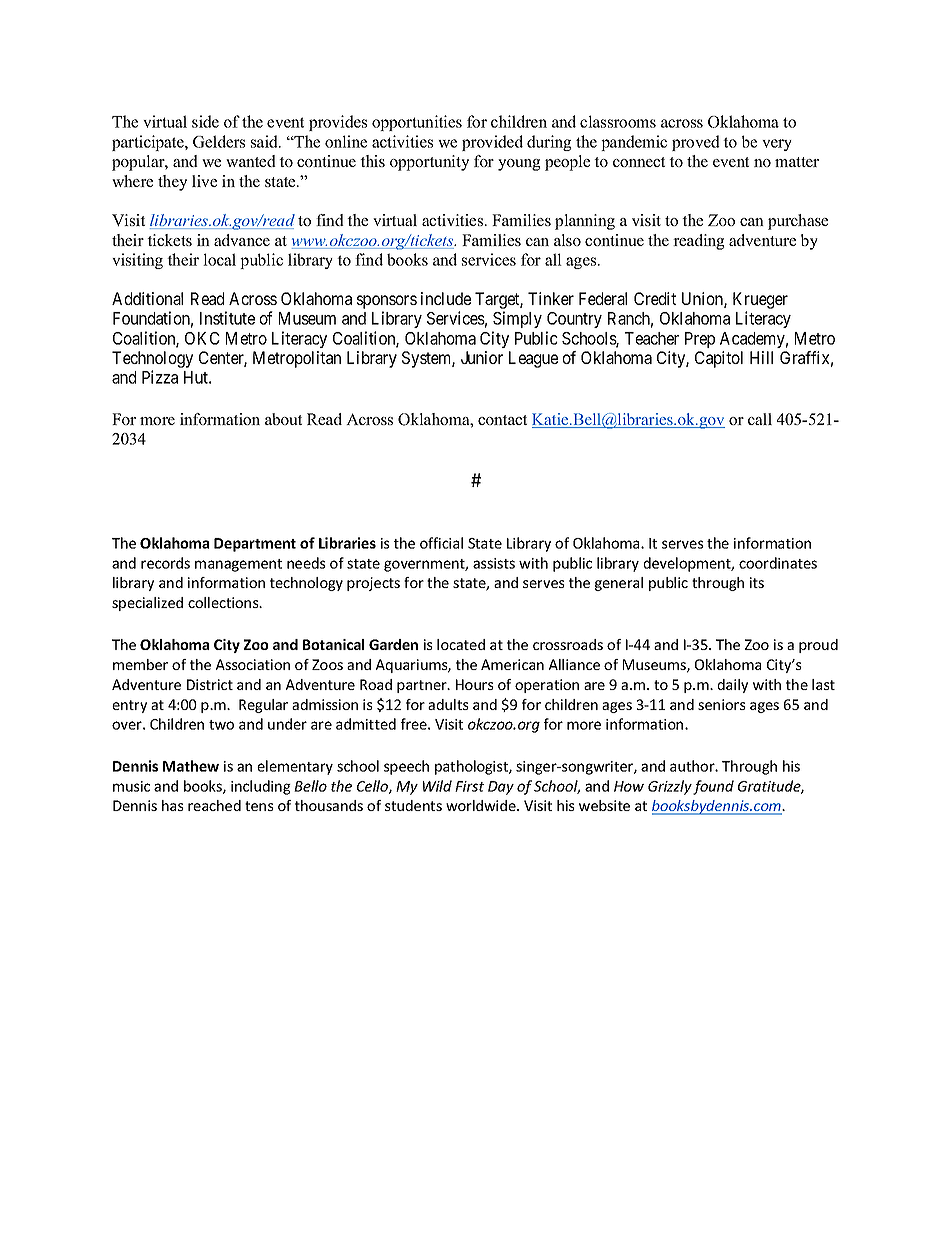  I want to click on very, so click(777, 145).
